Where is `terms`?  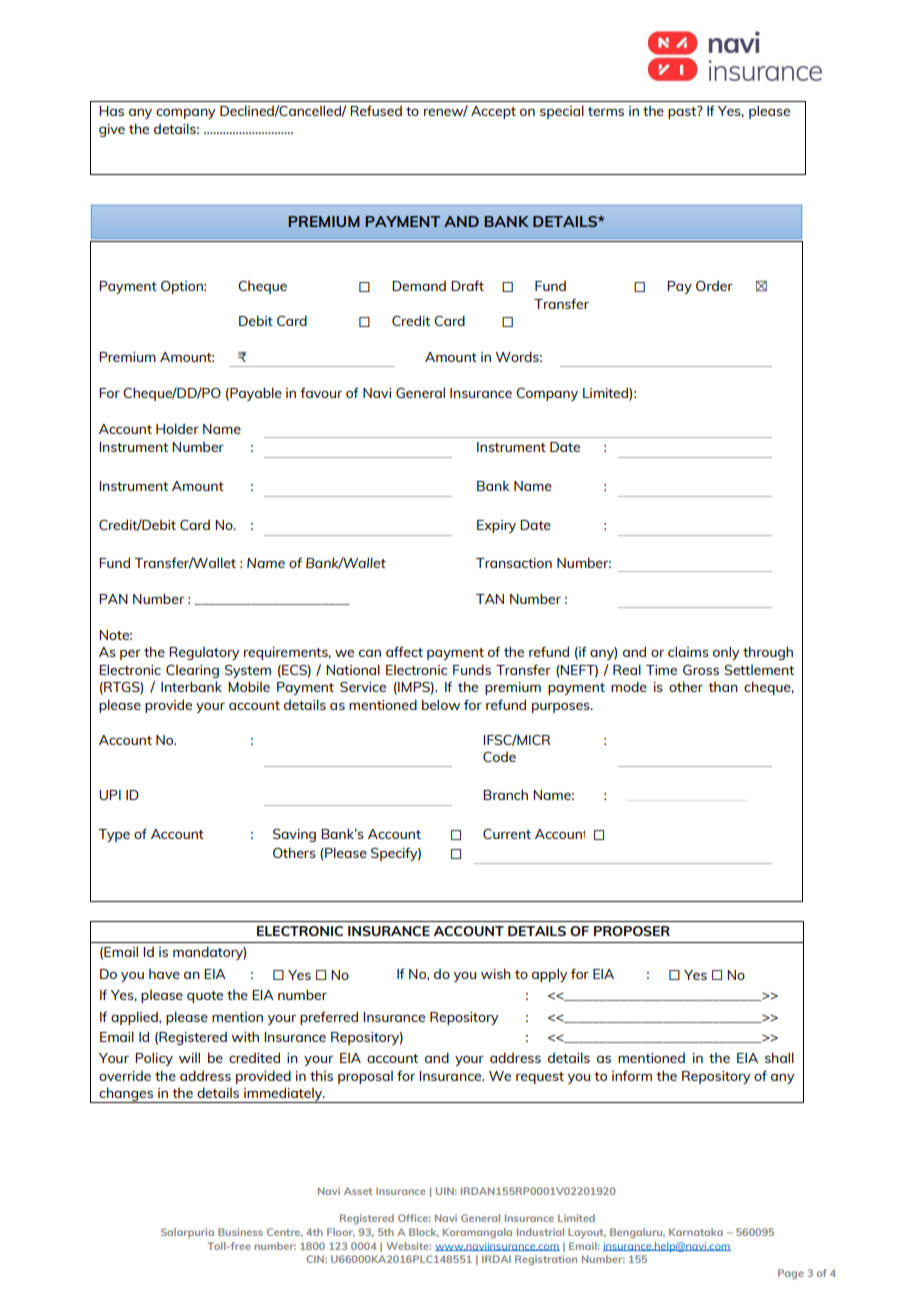
terms is located at coordinates (606, 111).
